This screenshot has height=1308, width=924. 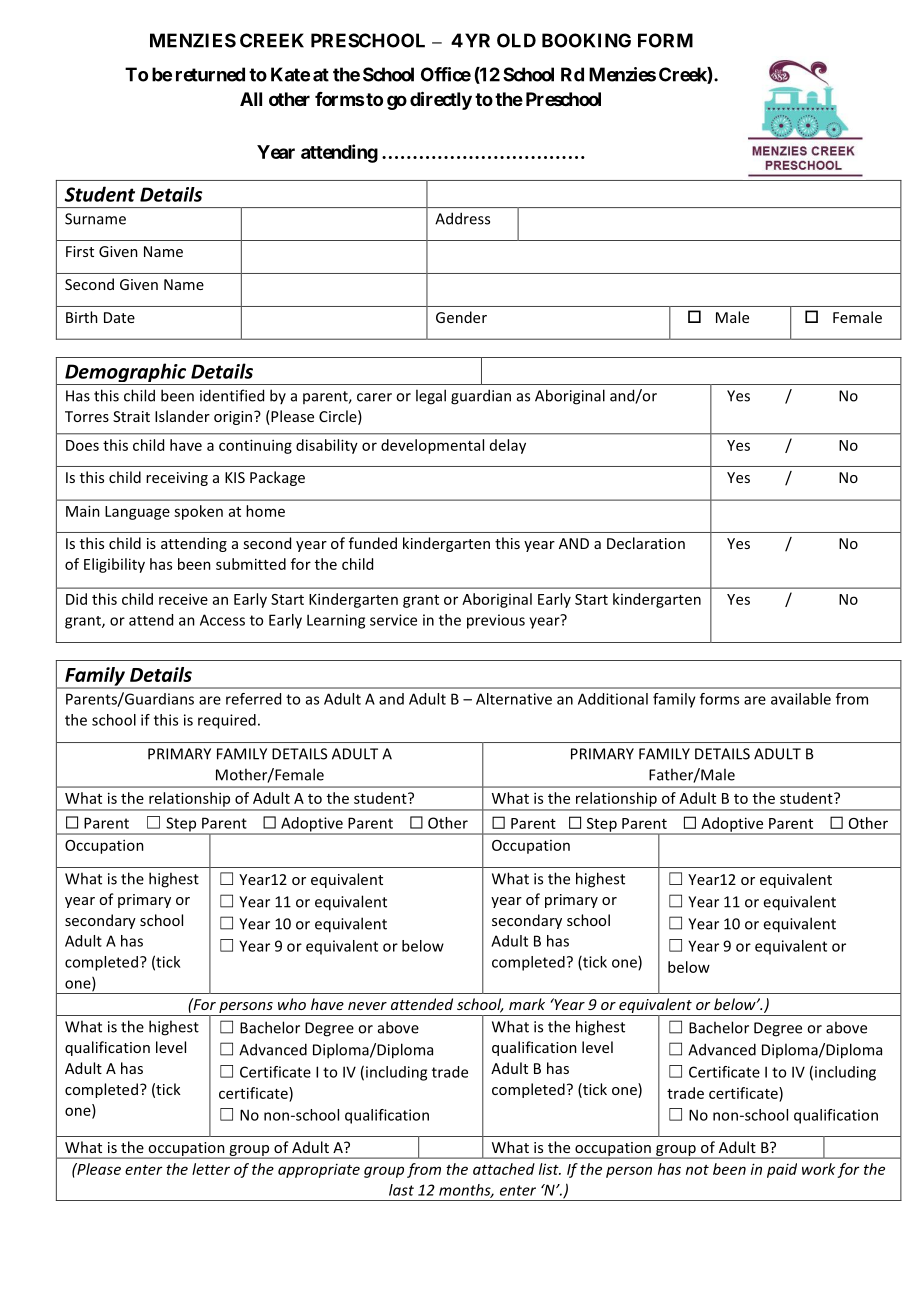 I want to click on previous, so click(x=496, y=621).
